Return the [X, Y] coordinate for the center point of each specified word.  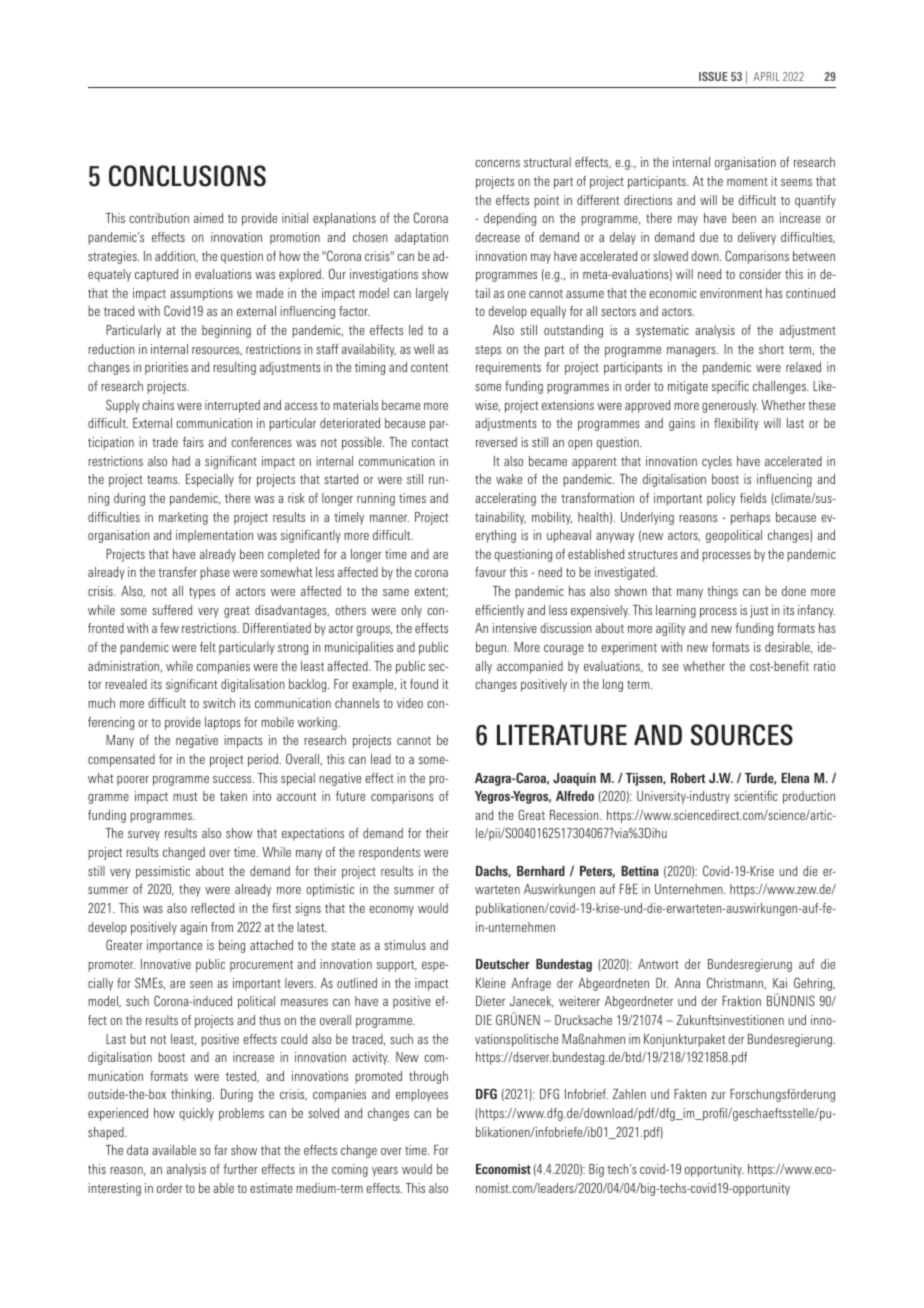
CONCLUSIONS [187, 176]
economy [391, 911]
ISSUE [713, 76]
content [429, 367]
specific [730, 387]
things [722, 592]
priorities [166, 368]
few [169, 628]
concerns [497, 163]
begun [491, 648]
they [190, 890]
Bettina [640, 871]
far [221, 1150]
